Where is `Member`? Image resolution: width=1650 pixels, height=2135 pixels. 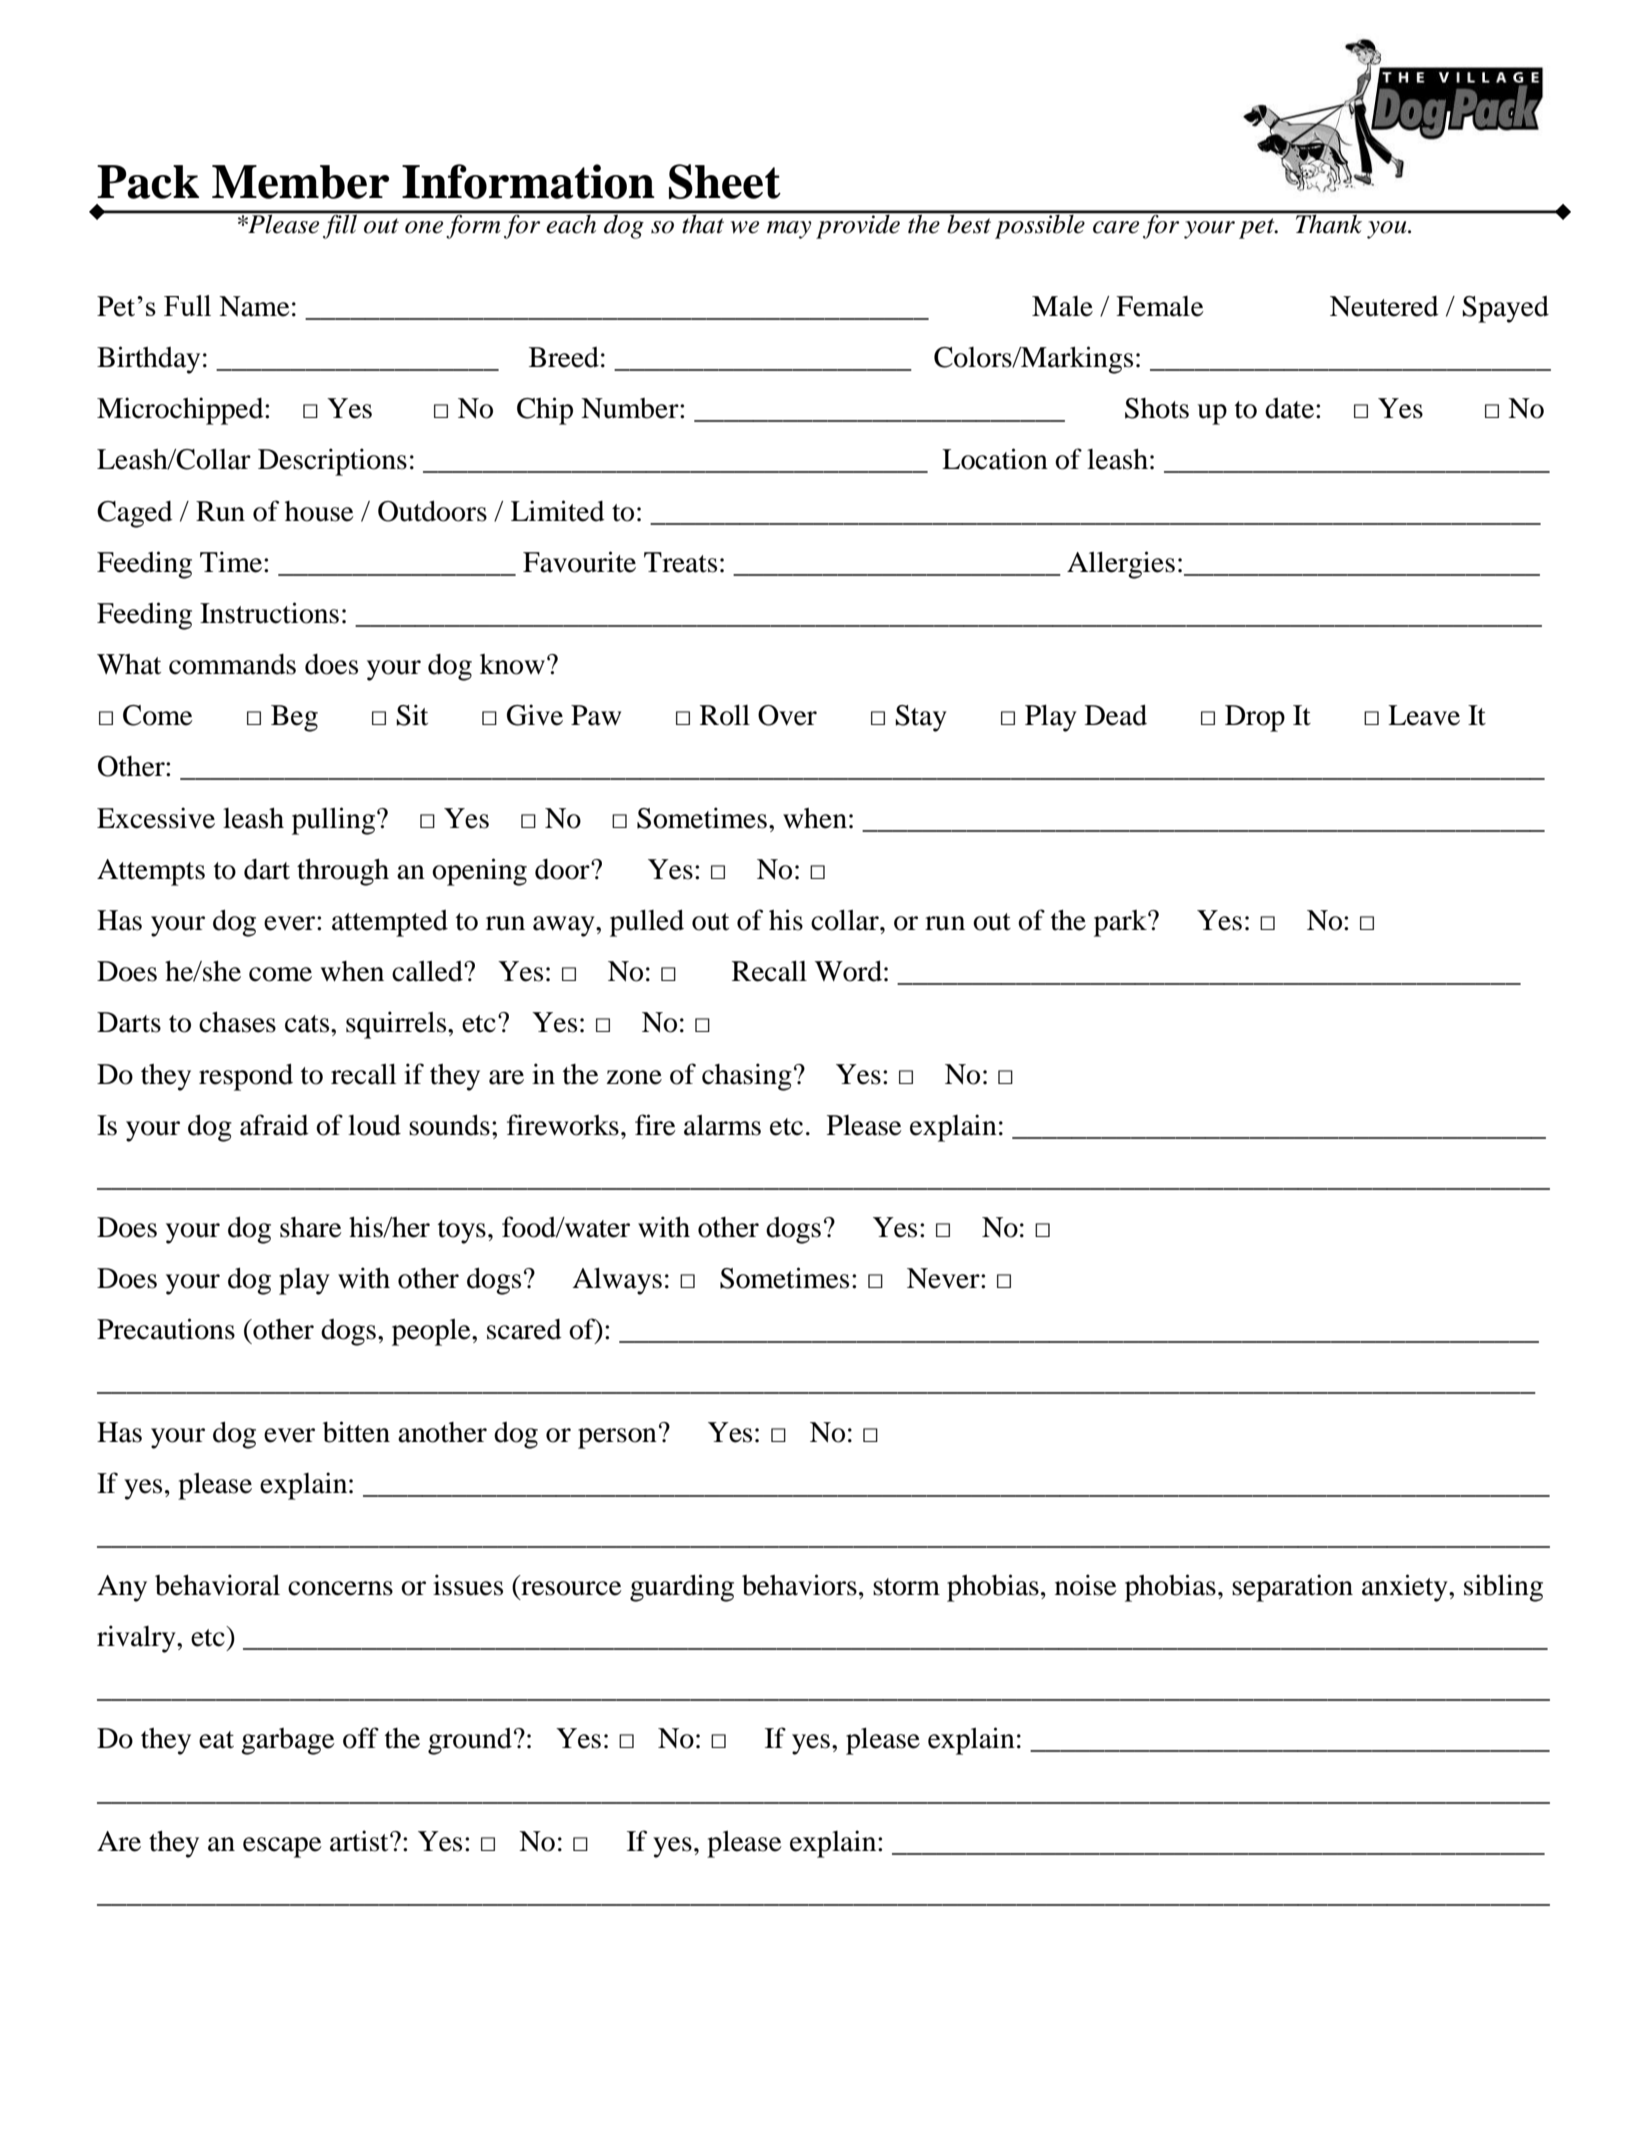 Member is located at coordinates (300, 182).
